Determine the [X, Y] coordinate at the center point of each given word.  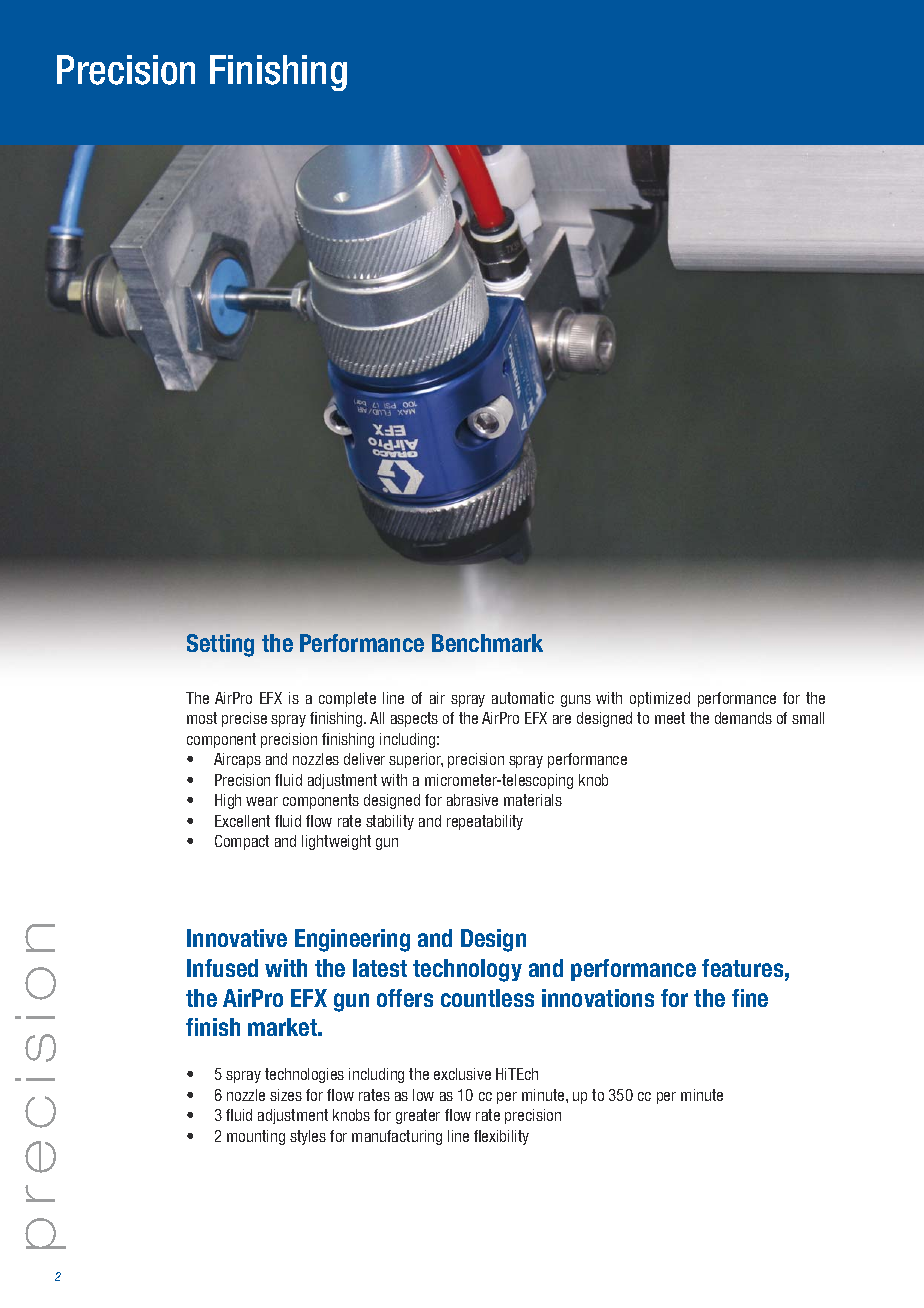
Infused [222, 968]
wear [262, 801]
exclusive [462, 1074]
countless [487, 998]
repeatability [485, 822]
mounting [256, 1137]
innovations [598, 998]
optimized [660, 699]
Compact [242, 842]
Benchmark [487, 643]
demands [743, 718]
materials [533, 800]
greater [418, 1116]
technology [467, 970]
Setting [220, 645]
